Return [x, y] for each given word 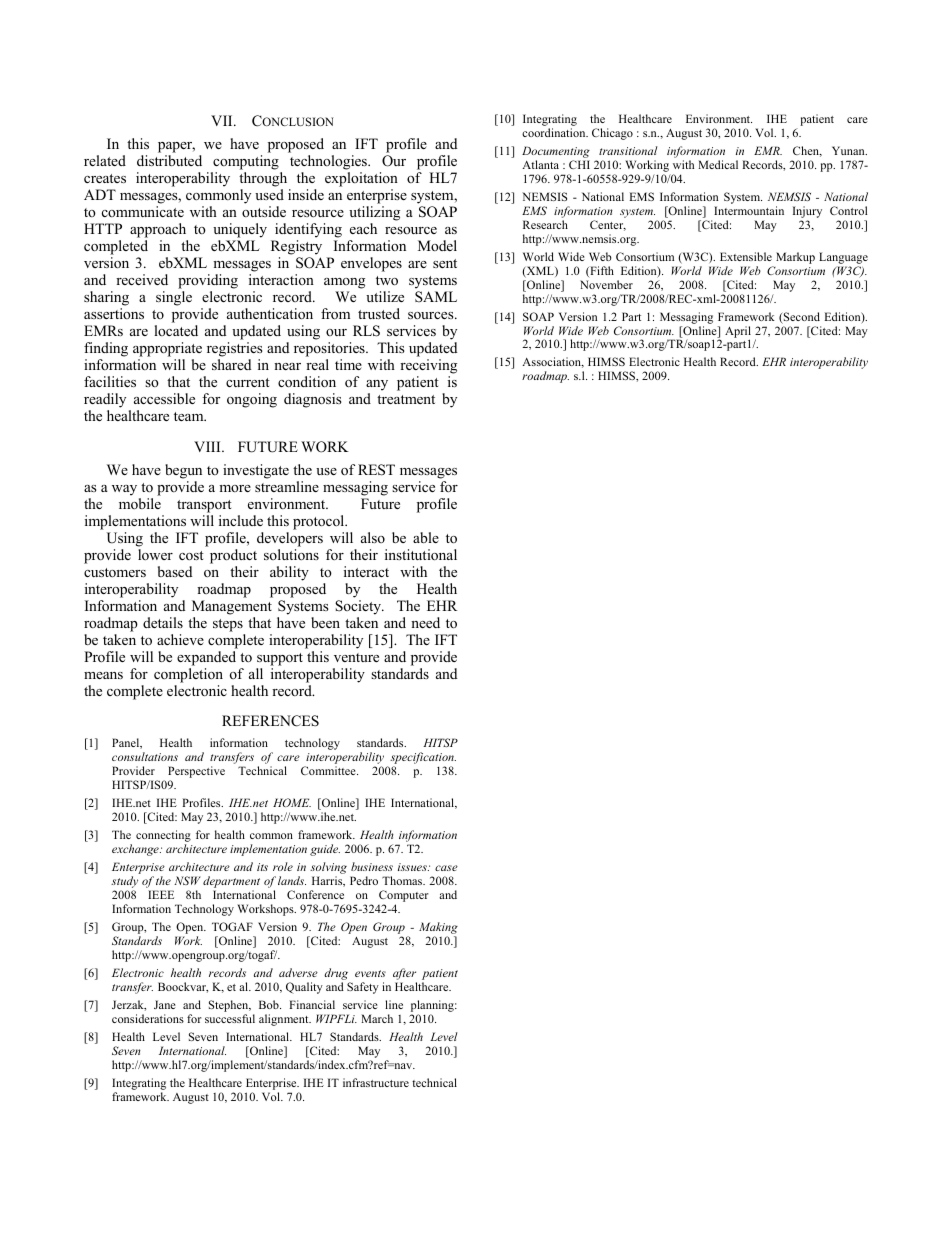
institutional [421, 554]
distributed [169, 160]
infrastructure [376, 1082]
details [163, 622]
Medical [718, 164]
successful [230, 1018]
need [425, 622]
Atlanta [540, 164]
